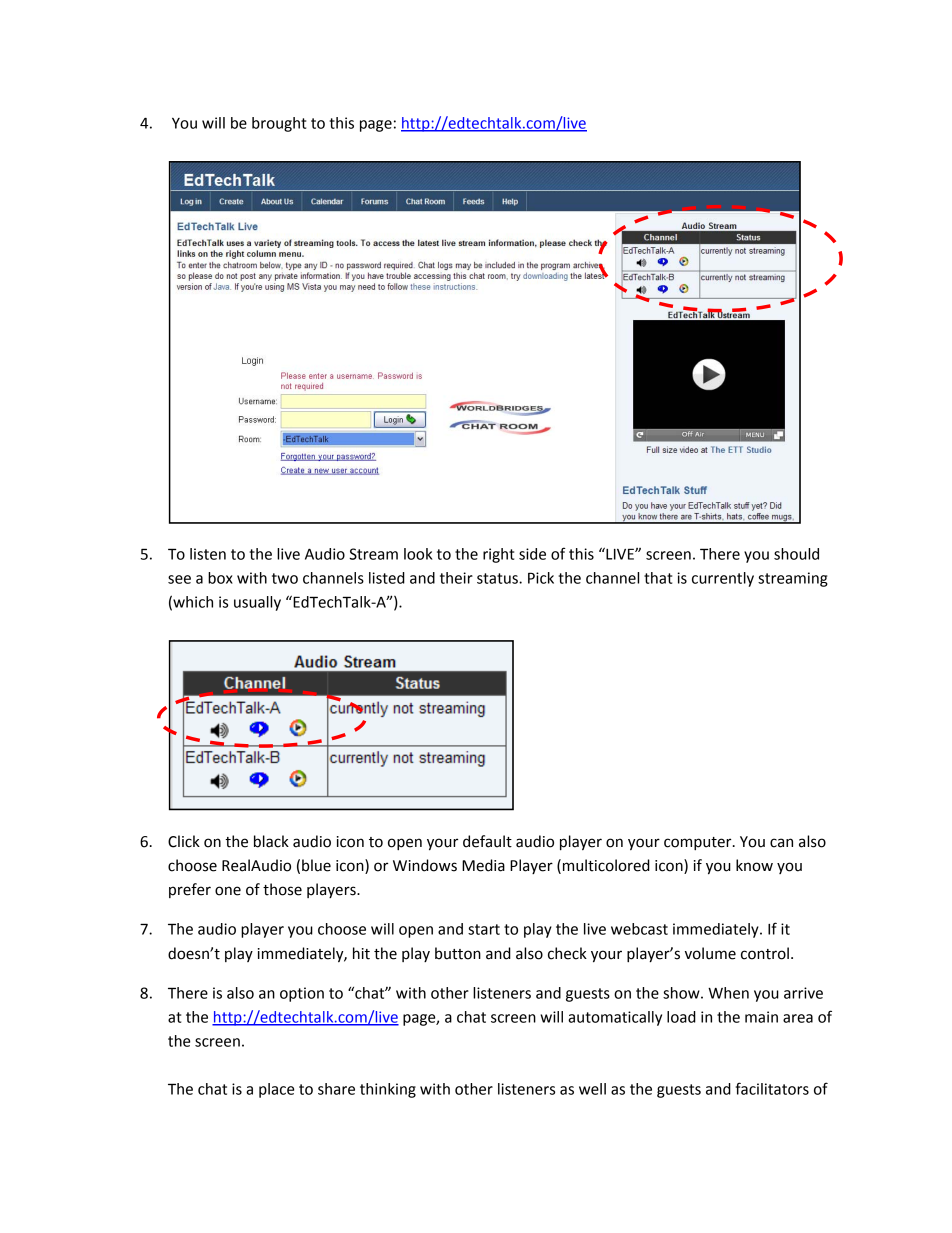 This screenshot has width=952, height=1233. Describe the element at coordinates (276, 1090) in the screenshot. I see `place` at that location.
